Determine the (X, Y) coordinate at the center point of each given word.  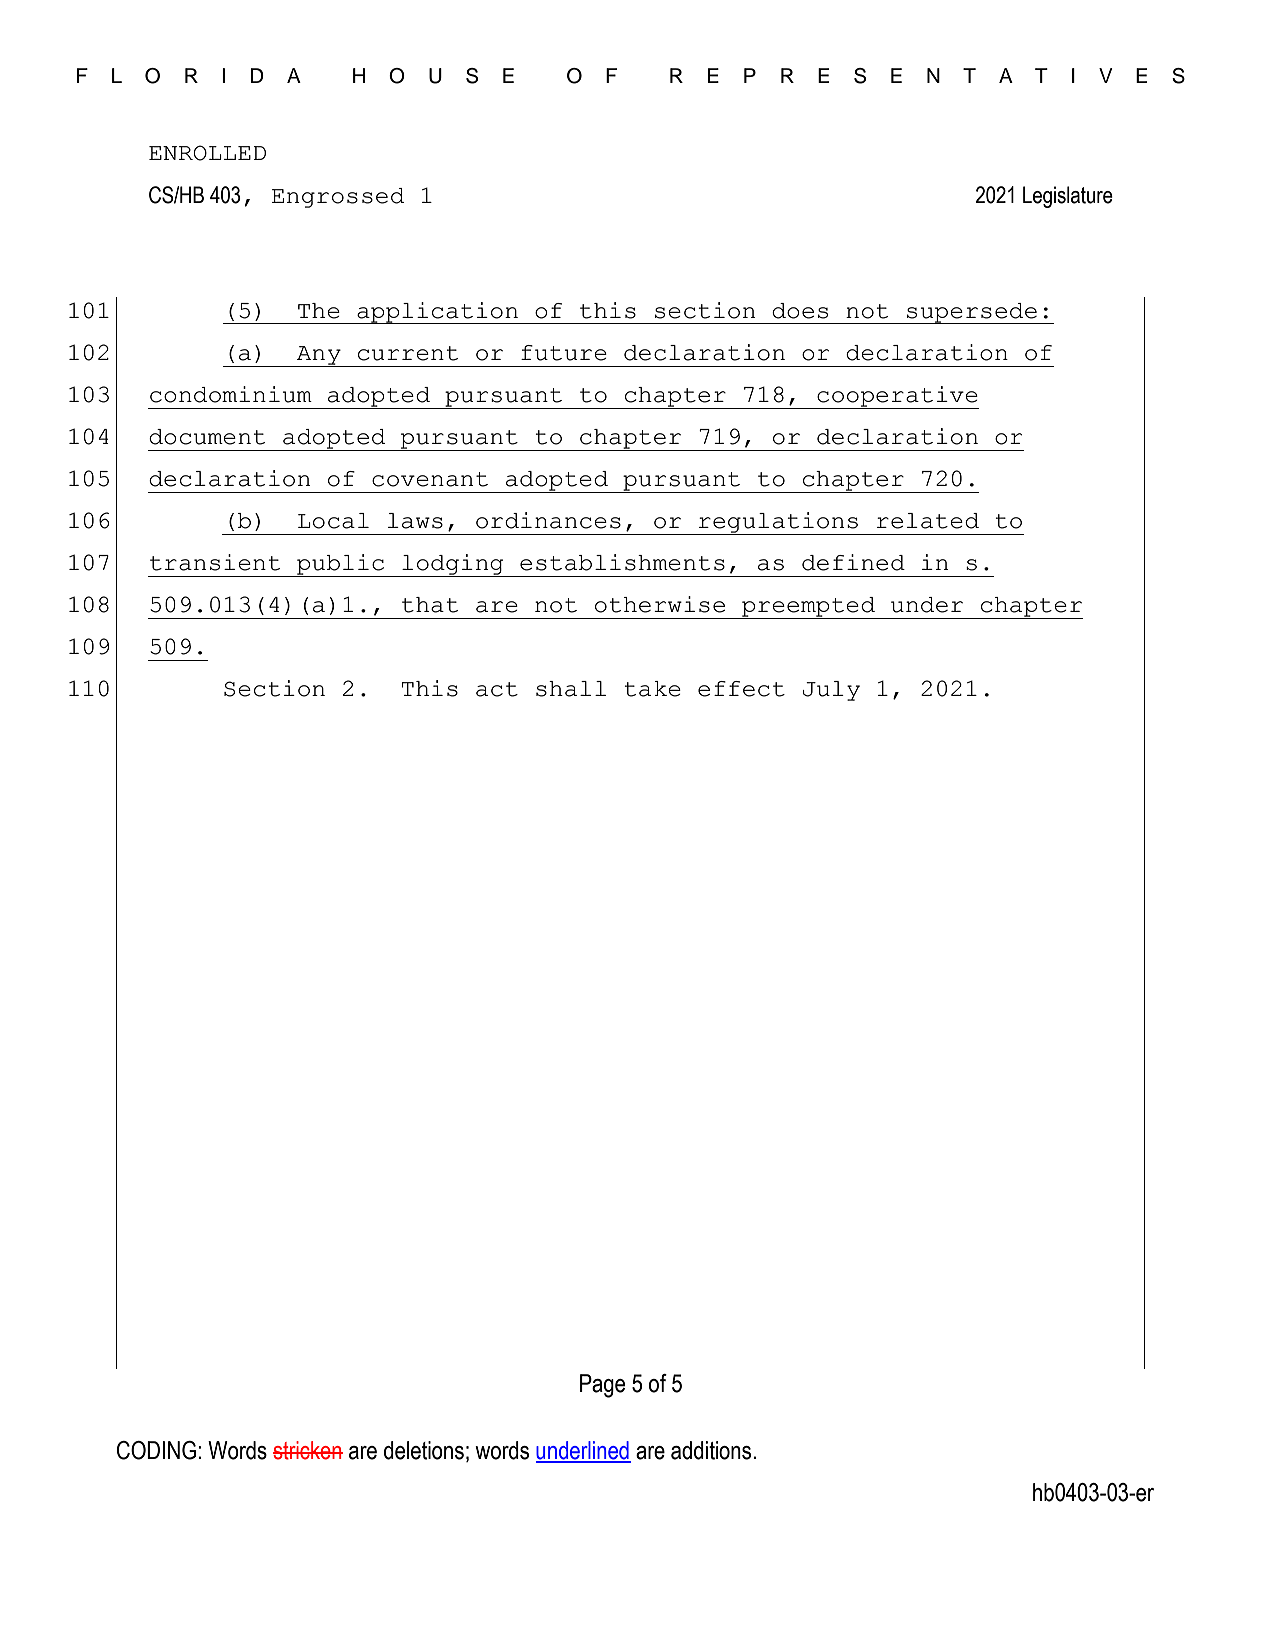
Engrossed (338, 198)
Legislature (1068, 197)
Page (602, 1386)
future (564, 353)
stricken (308, 1450)
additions (712, 1450)
